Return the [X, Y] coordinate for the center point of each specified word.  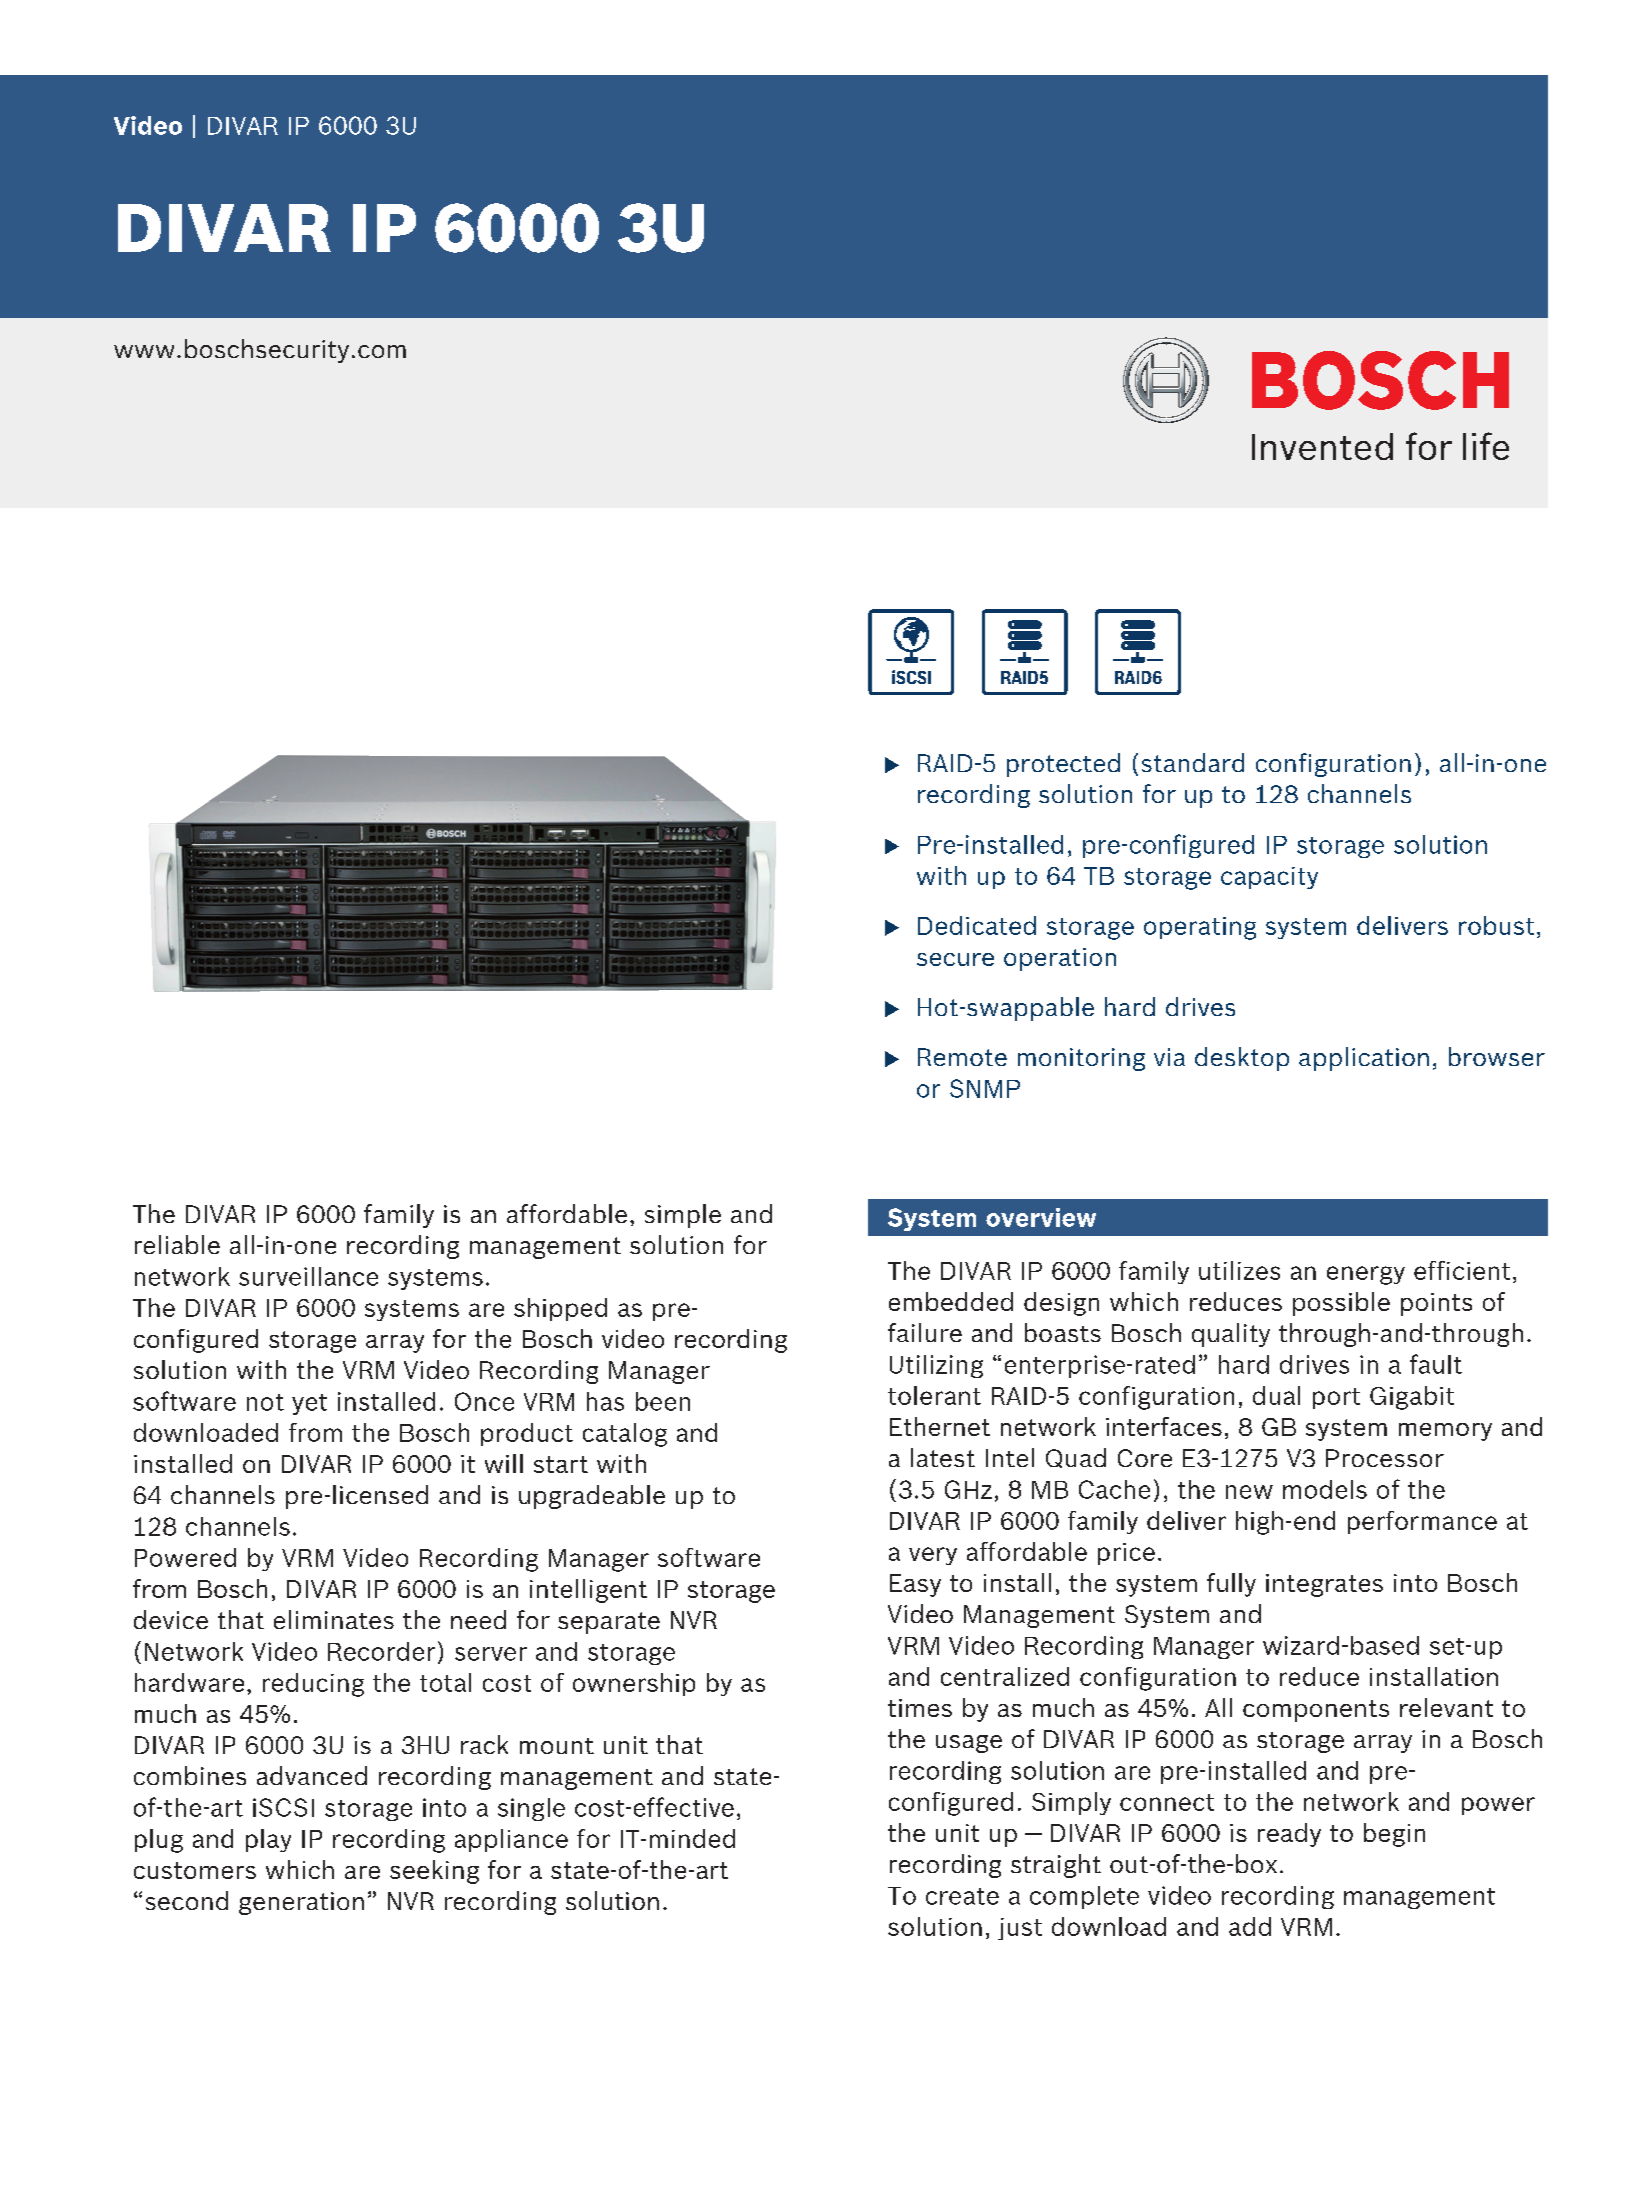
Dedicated [977, 925]
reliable [177, 1244]
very [933, 1556]
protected [1063, 765]
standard [1193, 762]
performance [1422, 1522]
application [1364, 1059]
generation [301, 1903]
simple [683, 1216]
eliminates [334, 1619]
